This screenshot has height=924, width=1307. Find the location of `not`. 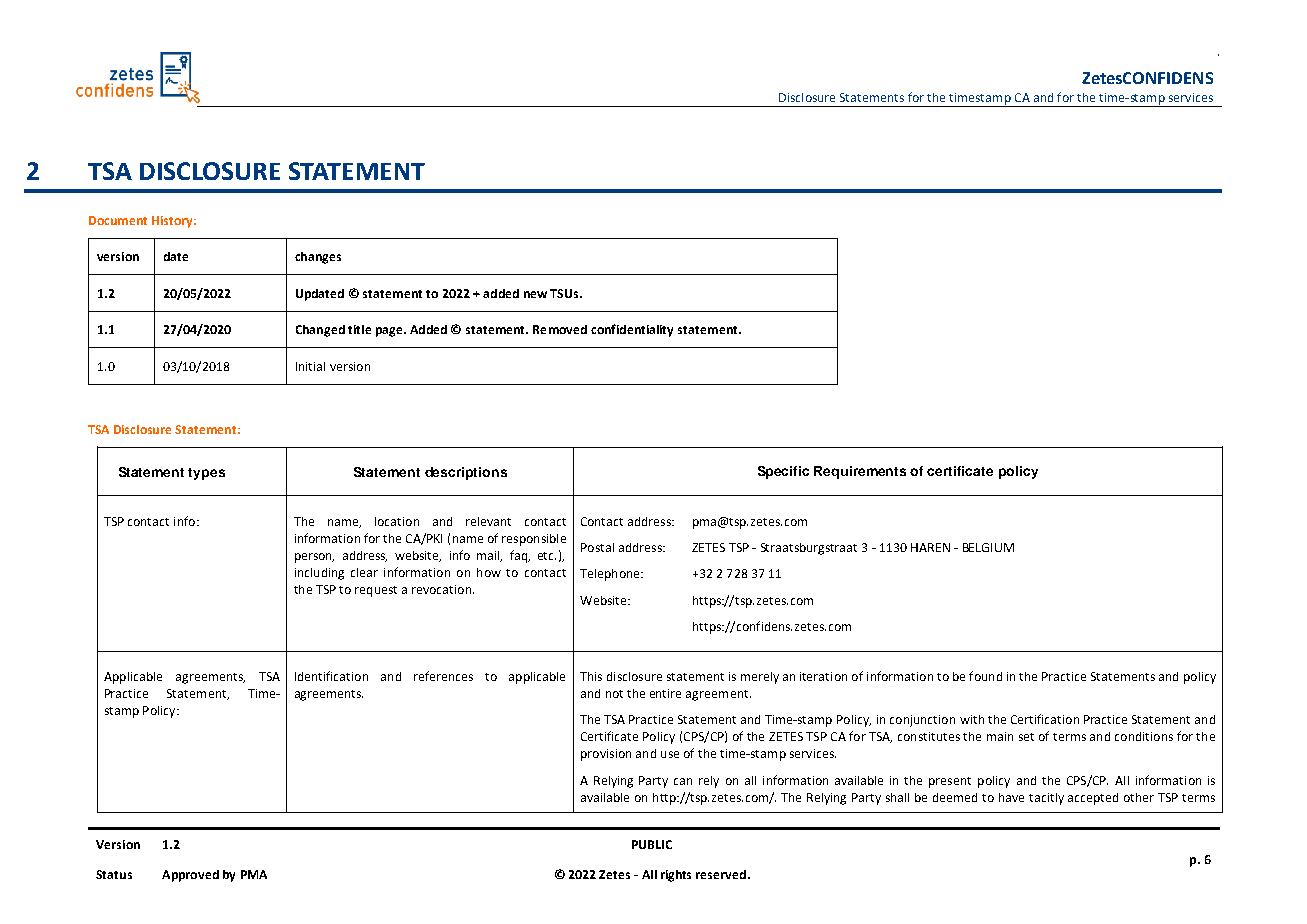

not is located at coordinates (614, 694).
